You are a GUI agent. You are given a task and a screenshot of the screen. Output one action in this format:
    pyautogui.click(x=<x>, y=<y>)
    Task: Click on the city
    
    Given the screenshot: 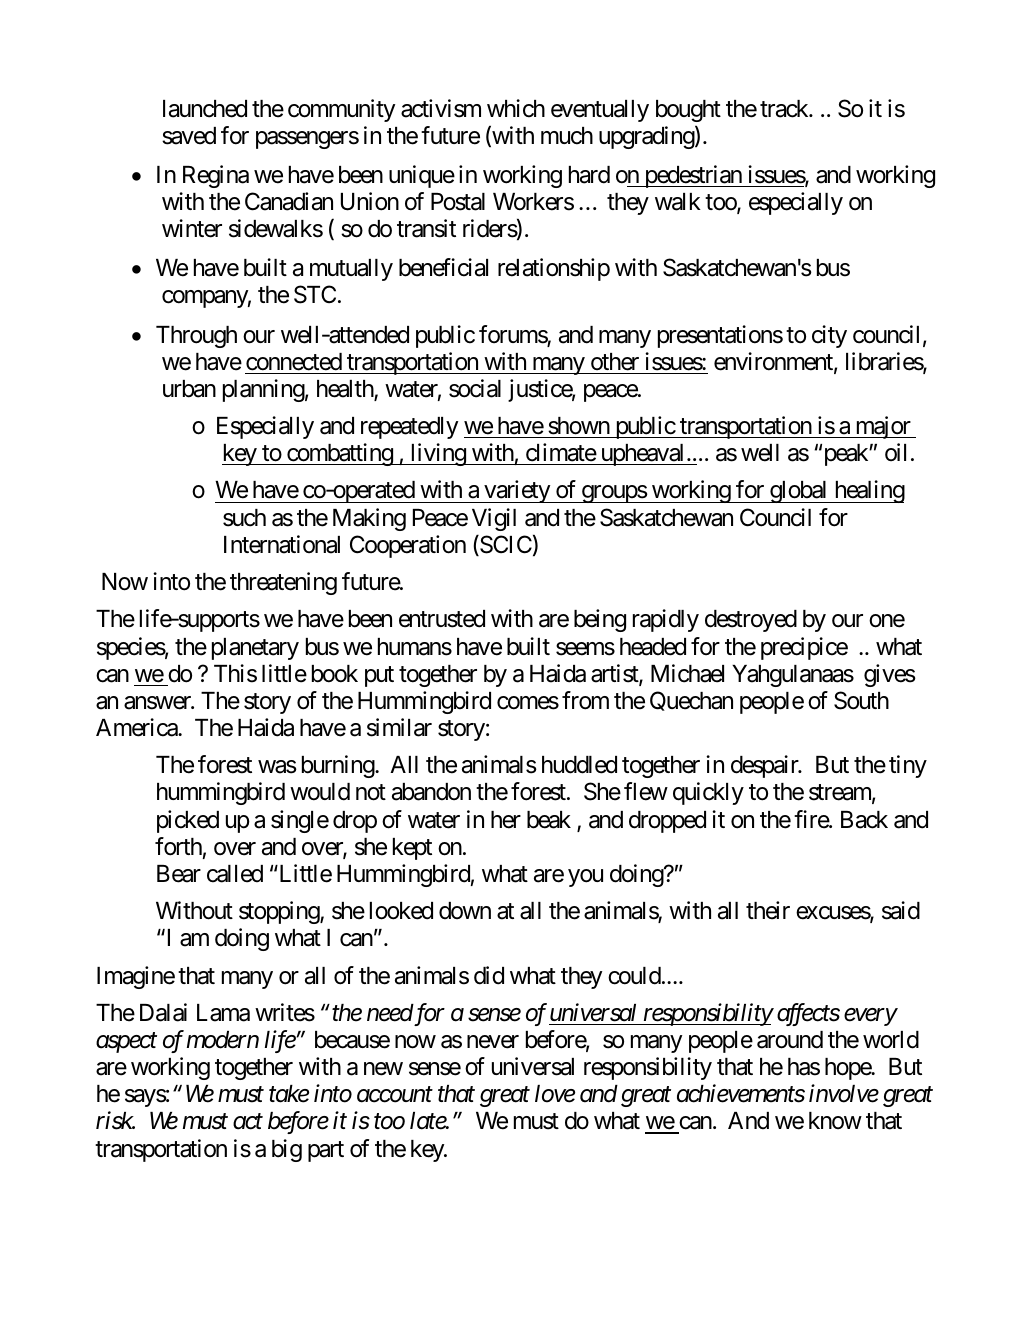 What is the action you would take?
    pyautogui.click(x=829, y=336)
